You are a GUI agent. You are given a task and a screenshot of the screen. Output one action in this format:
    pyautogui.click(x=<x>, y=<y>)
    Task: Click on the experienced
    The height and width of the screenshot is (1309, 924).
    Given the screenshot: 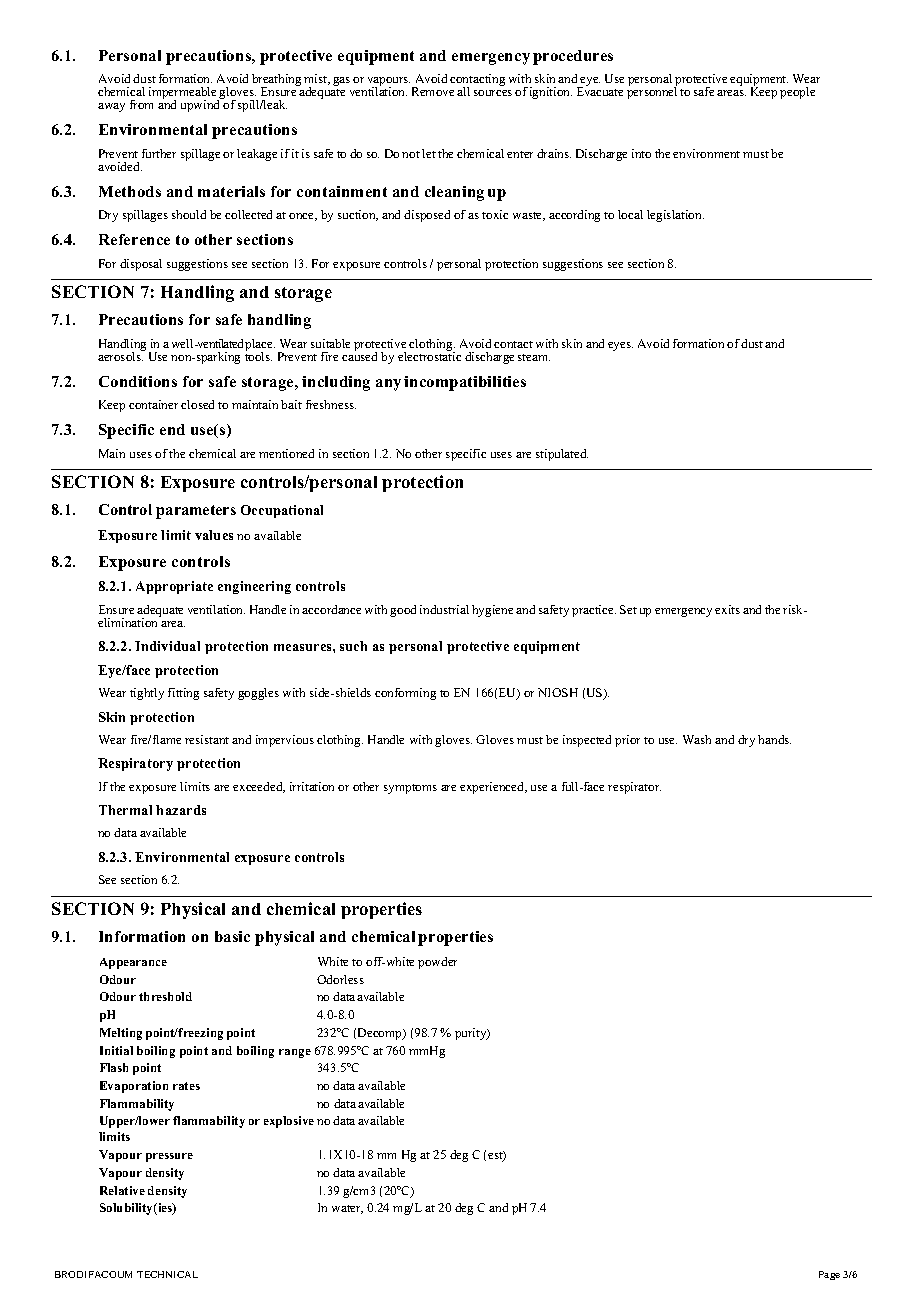 What is the action you would take?
    pyautogui.click(x=493, y=788)
